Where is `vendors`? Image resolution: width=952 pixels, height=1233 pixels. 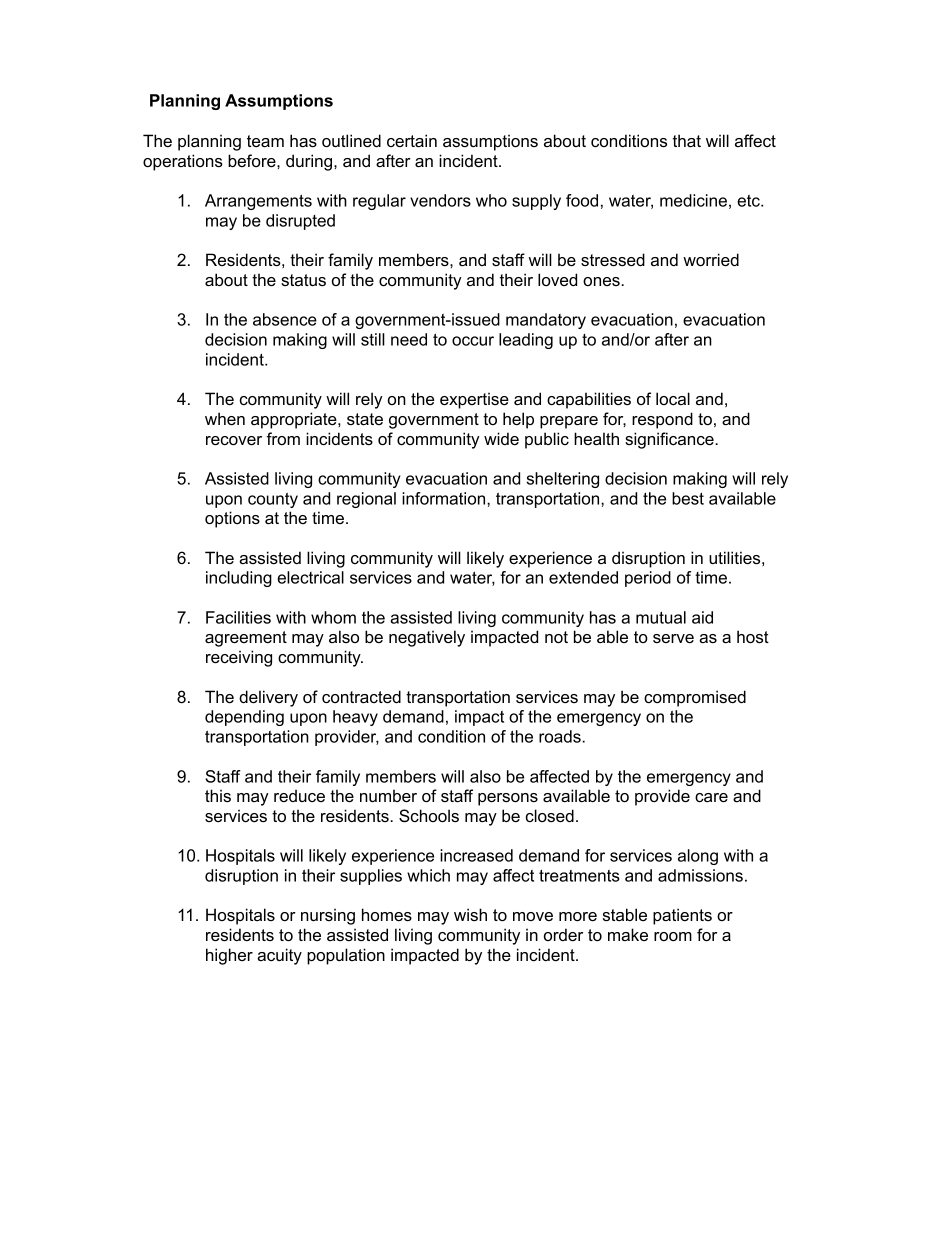
vendors is located at coordinates (440, 200).
